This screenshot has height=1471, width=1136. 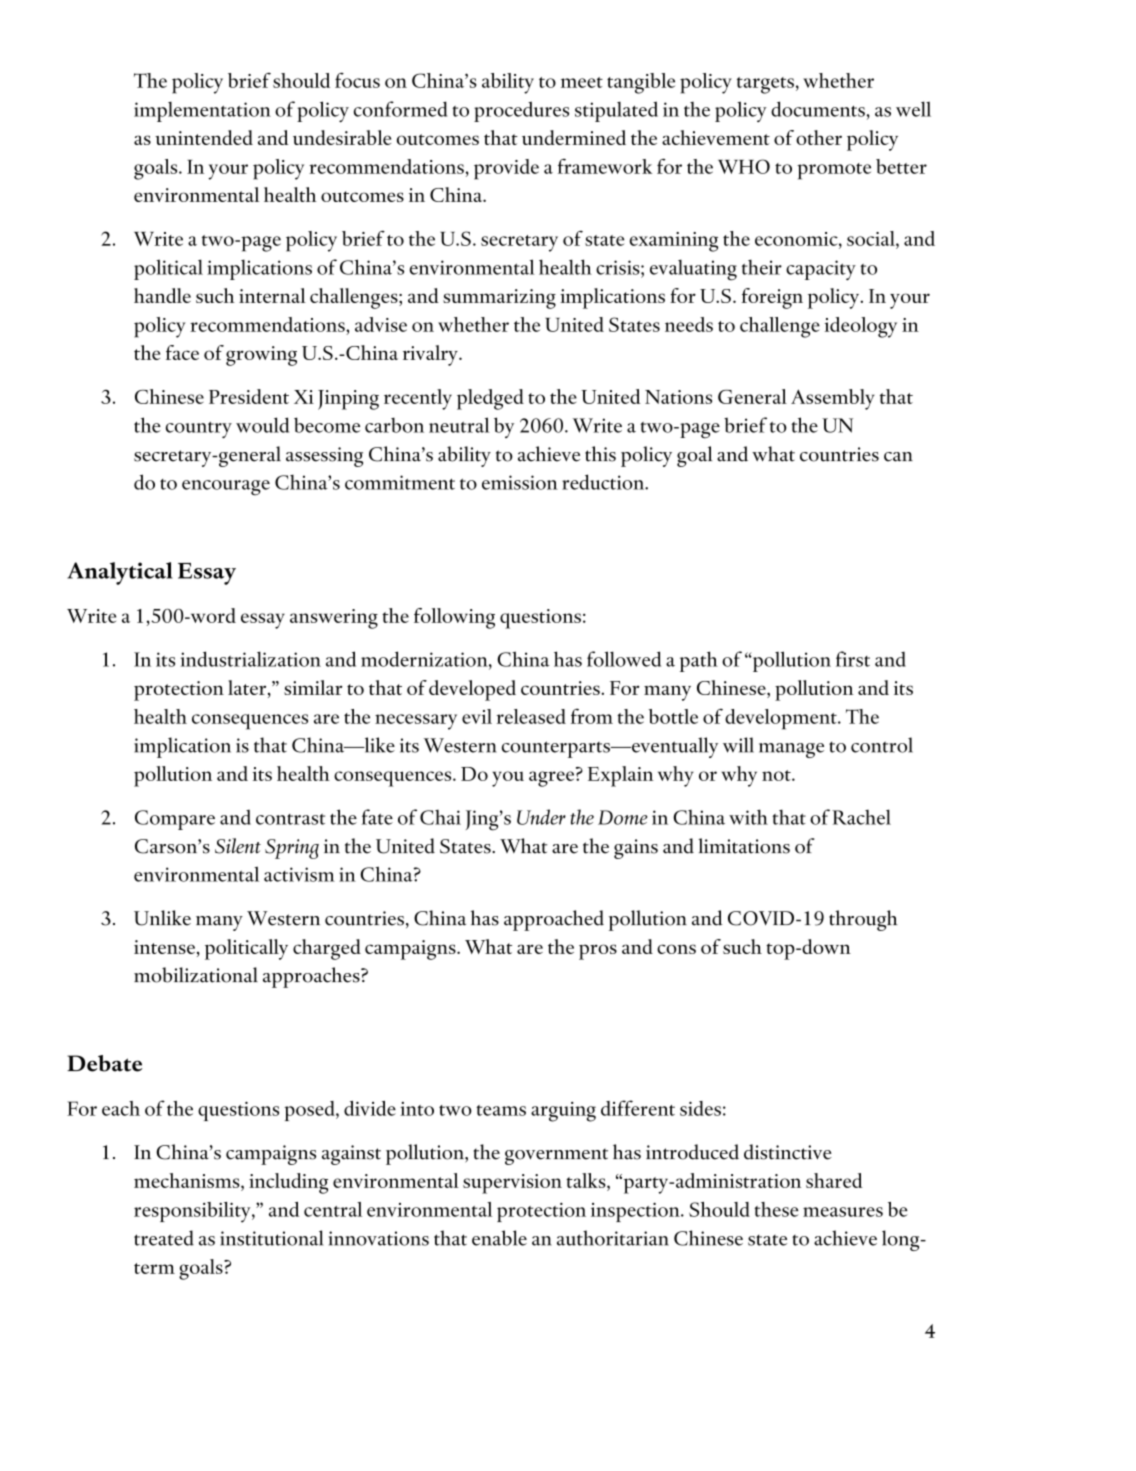 I want to click on pros, so click(x=598, y=952).
